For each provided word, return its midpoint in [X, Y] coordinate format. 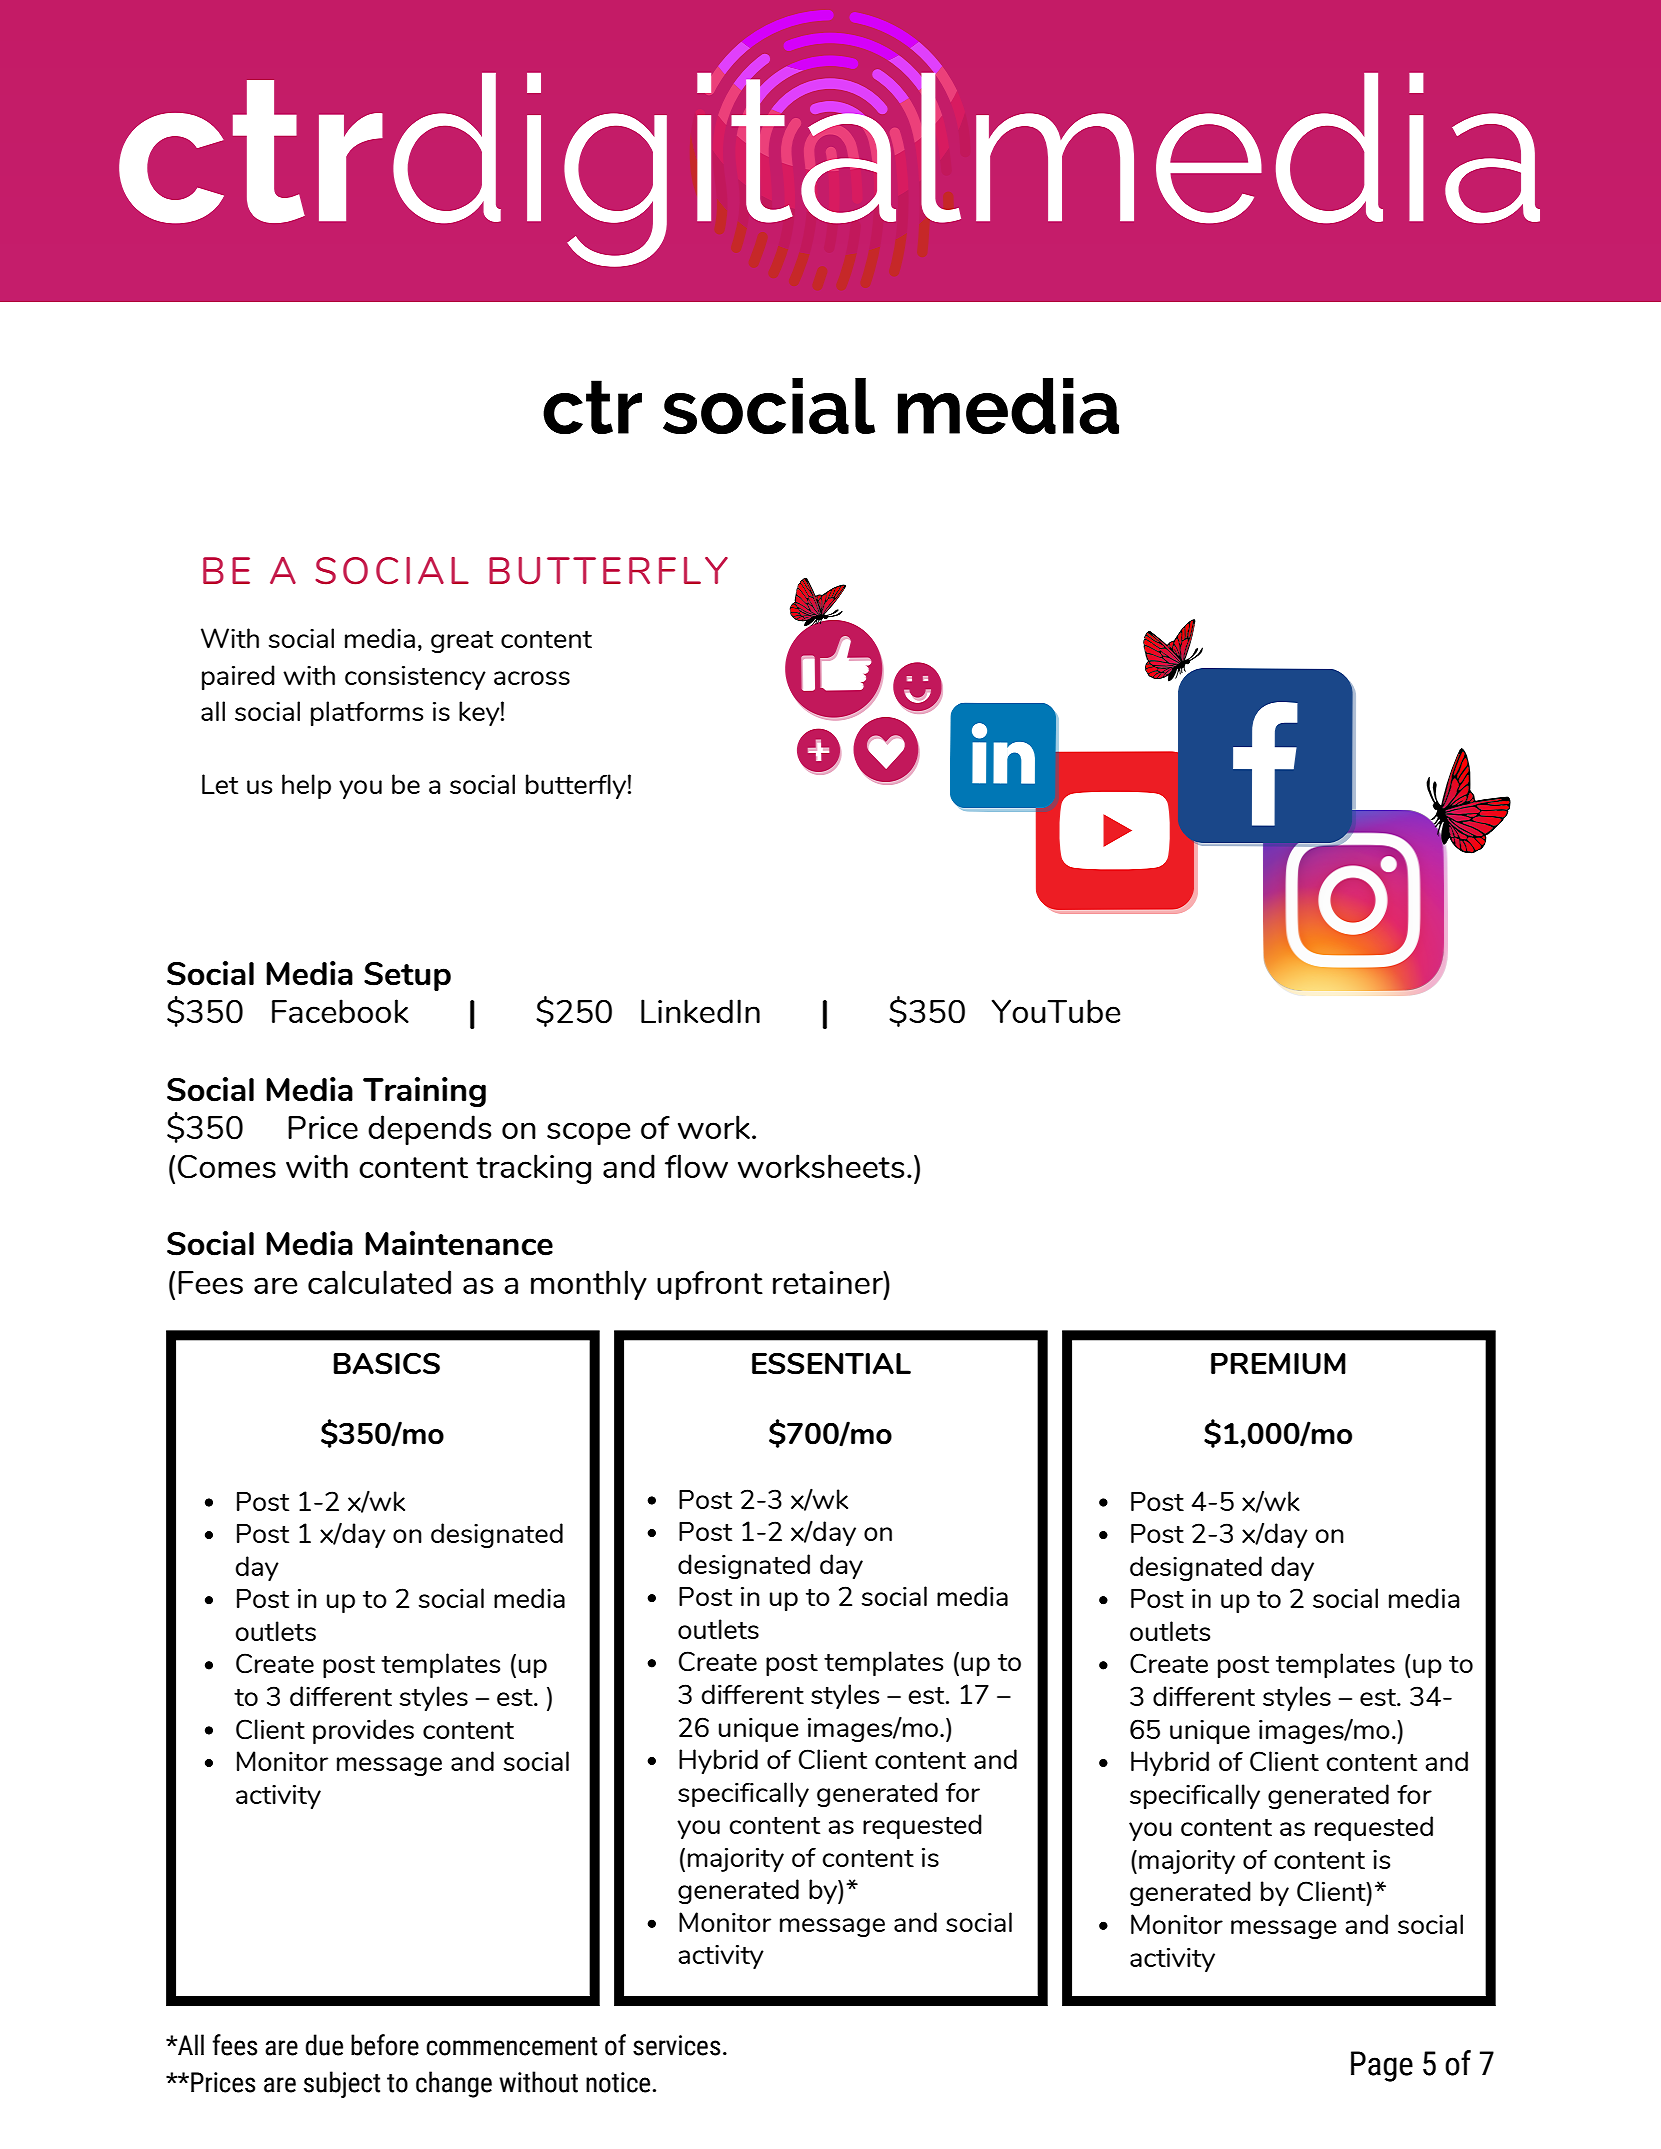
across [532, 678]
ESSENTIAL [831, 1363]
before [385, 2045]
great [462, 642]
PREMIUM [1278, 1364]
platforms [367, 713]
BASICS [386, 1363]
